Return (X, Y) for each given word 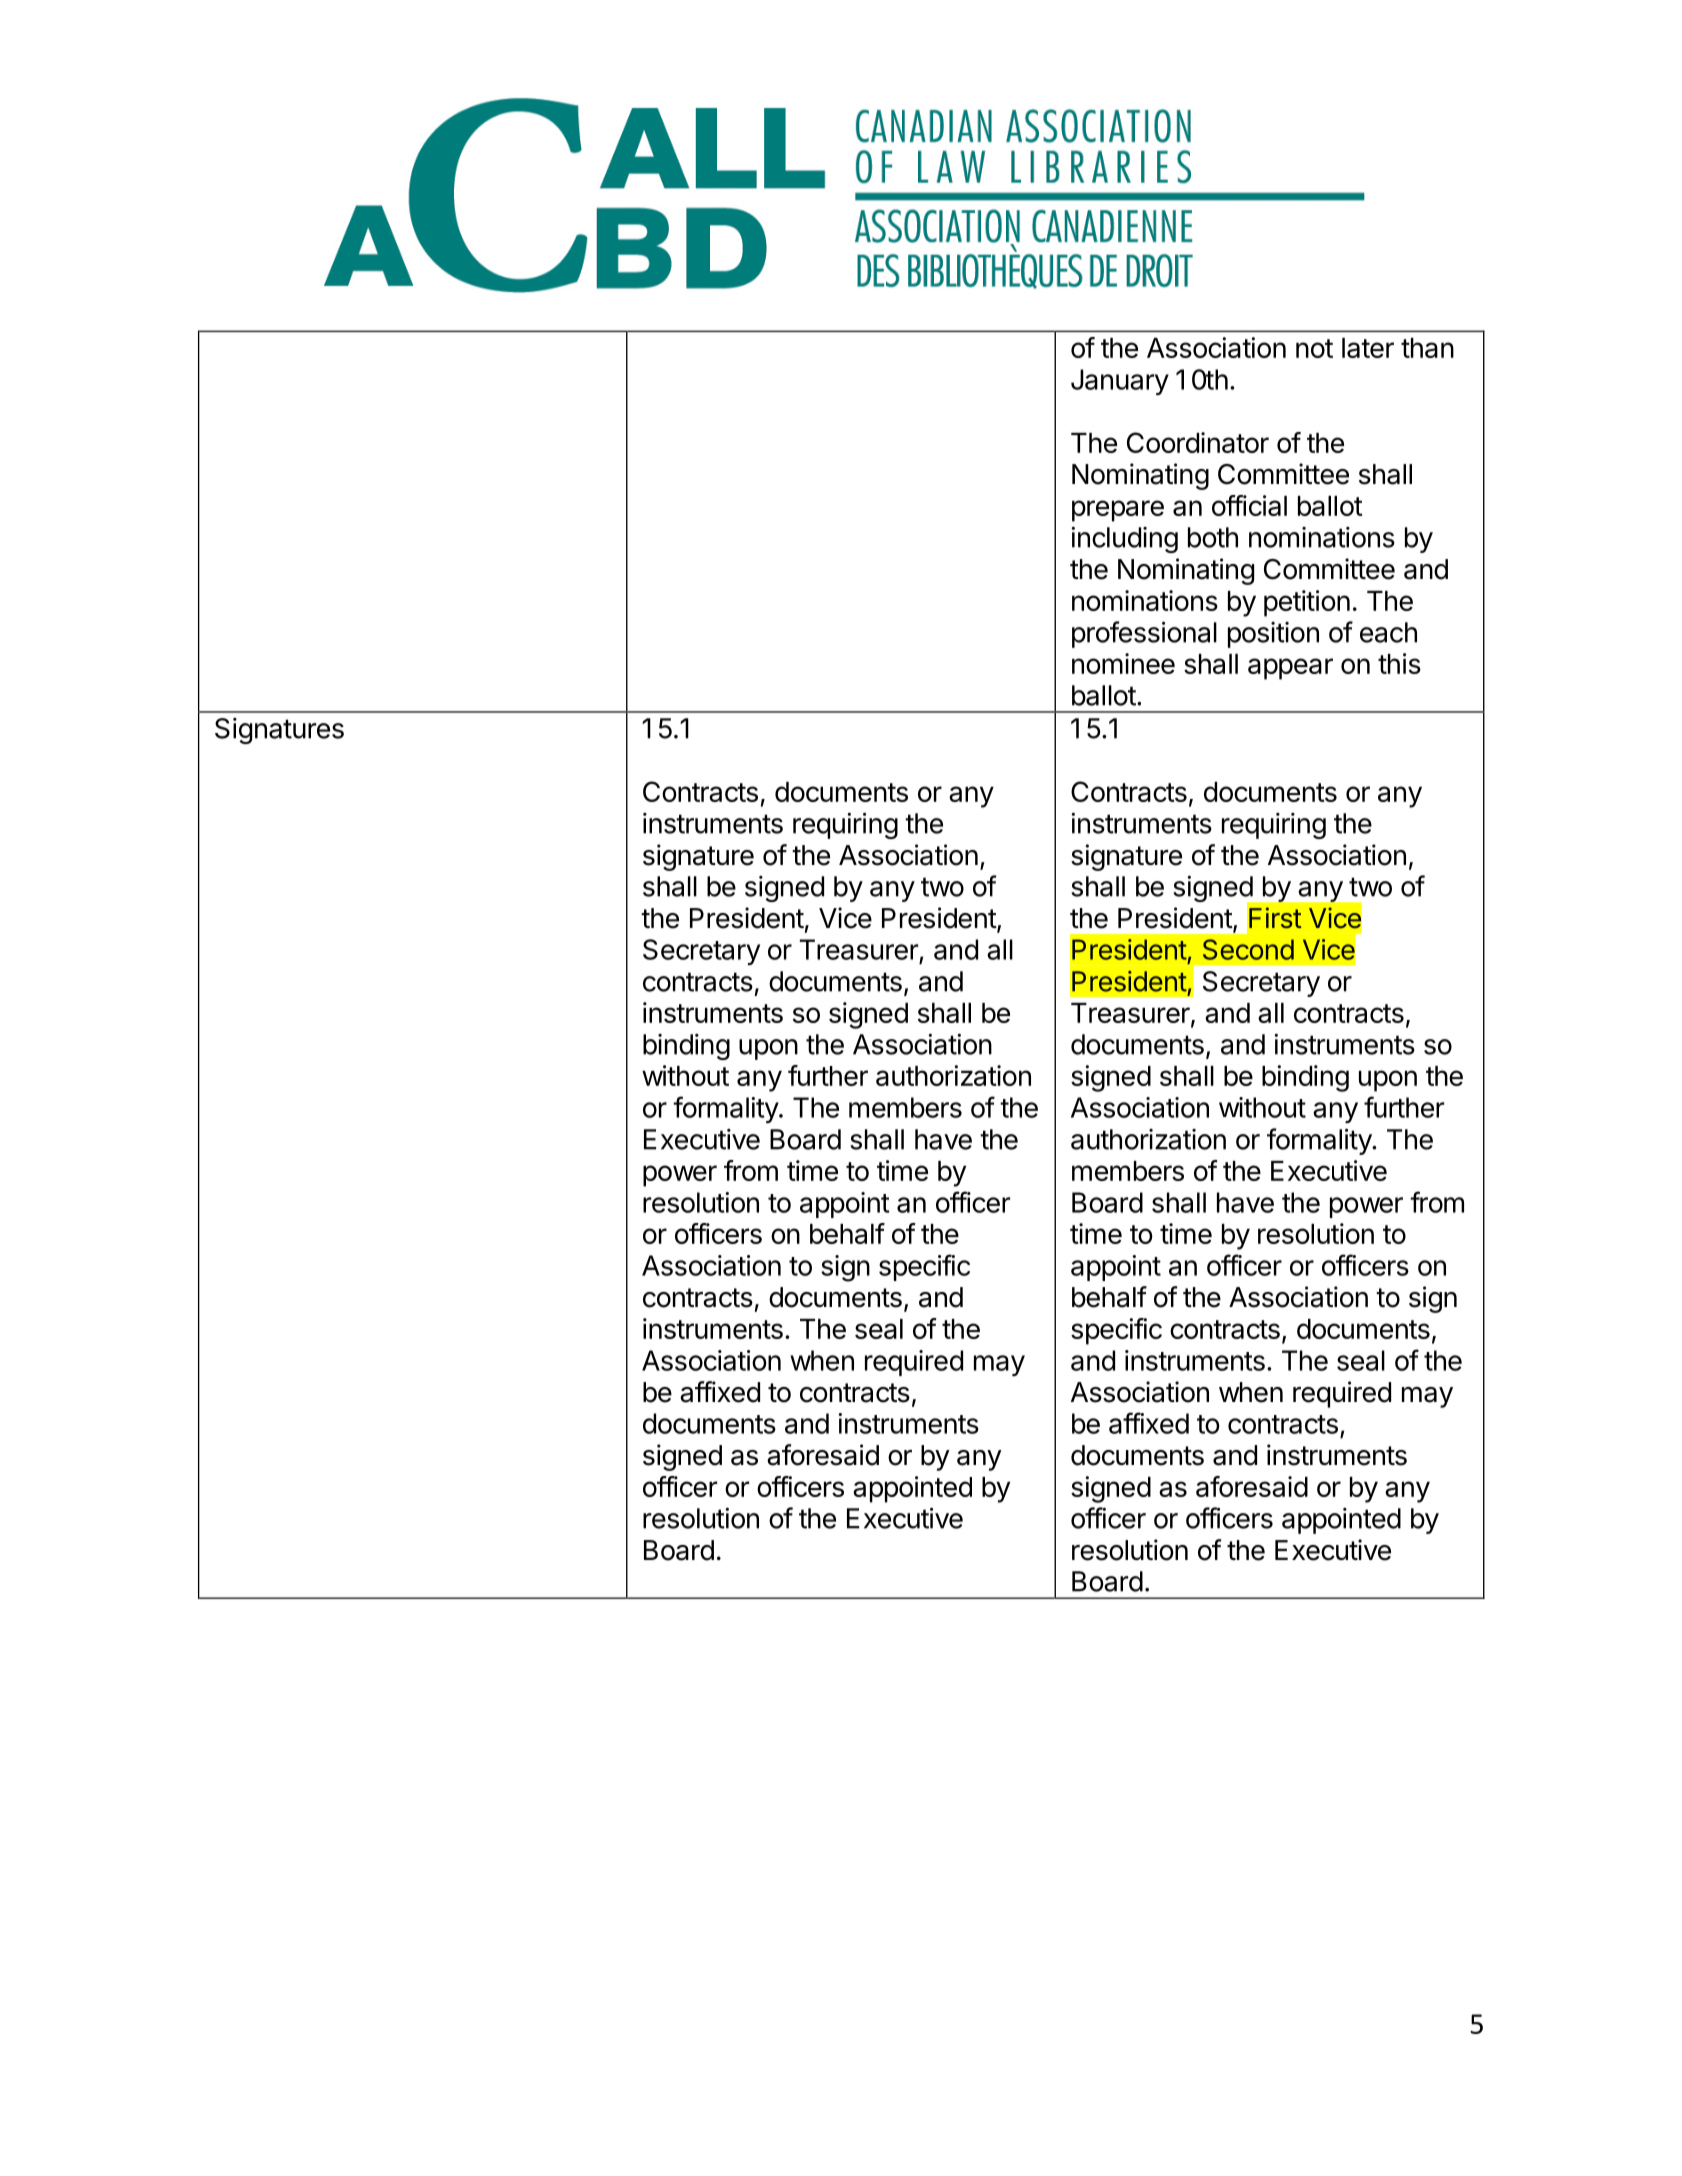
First (1275, 918)
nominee (1123, 663)
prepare (1118, 511)
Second (1248, 949)
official (1249, 505)
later (1368, 348)
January (1120, 382)
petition (1307, 603)
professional (1144, 634)
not (1314, 348)
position (1273, 635)
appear (1290, 669)
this (1399, 663)
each (1388, 632)
